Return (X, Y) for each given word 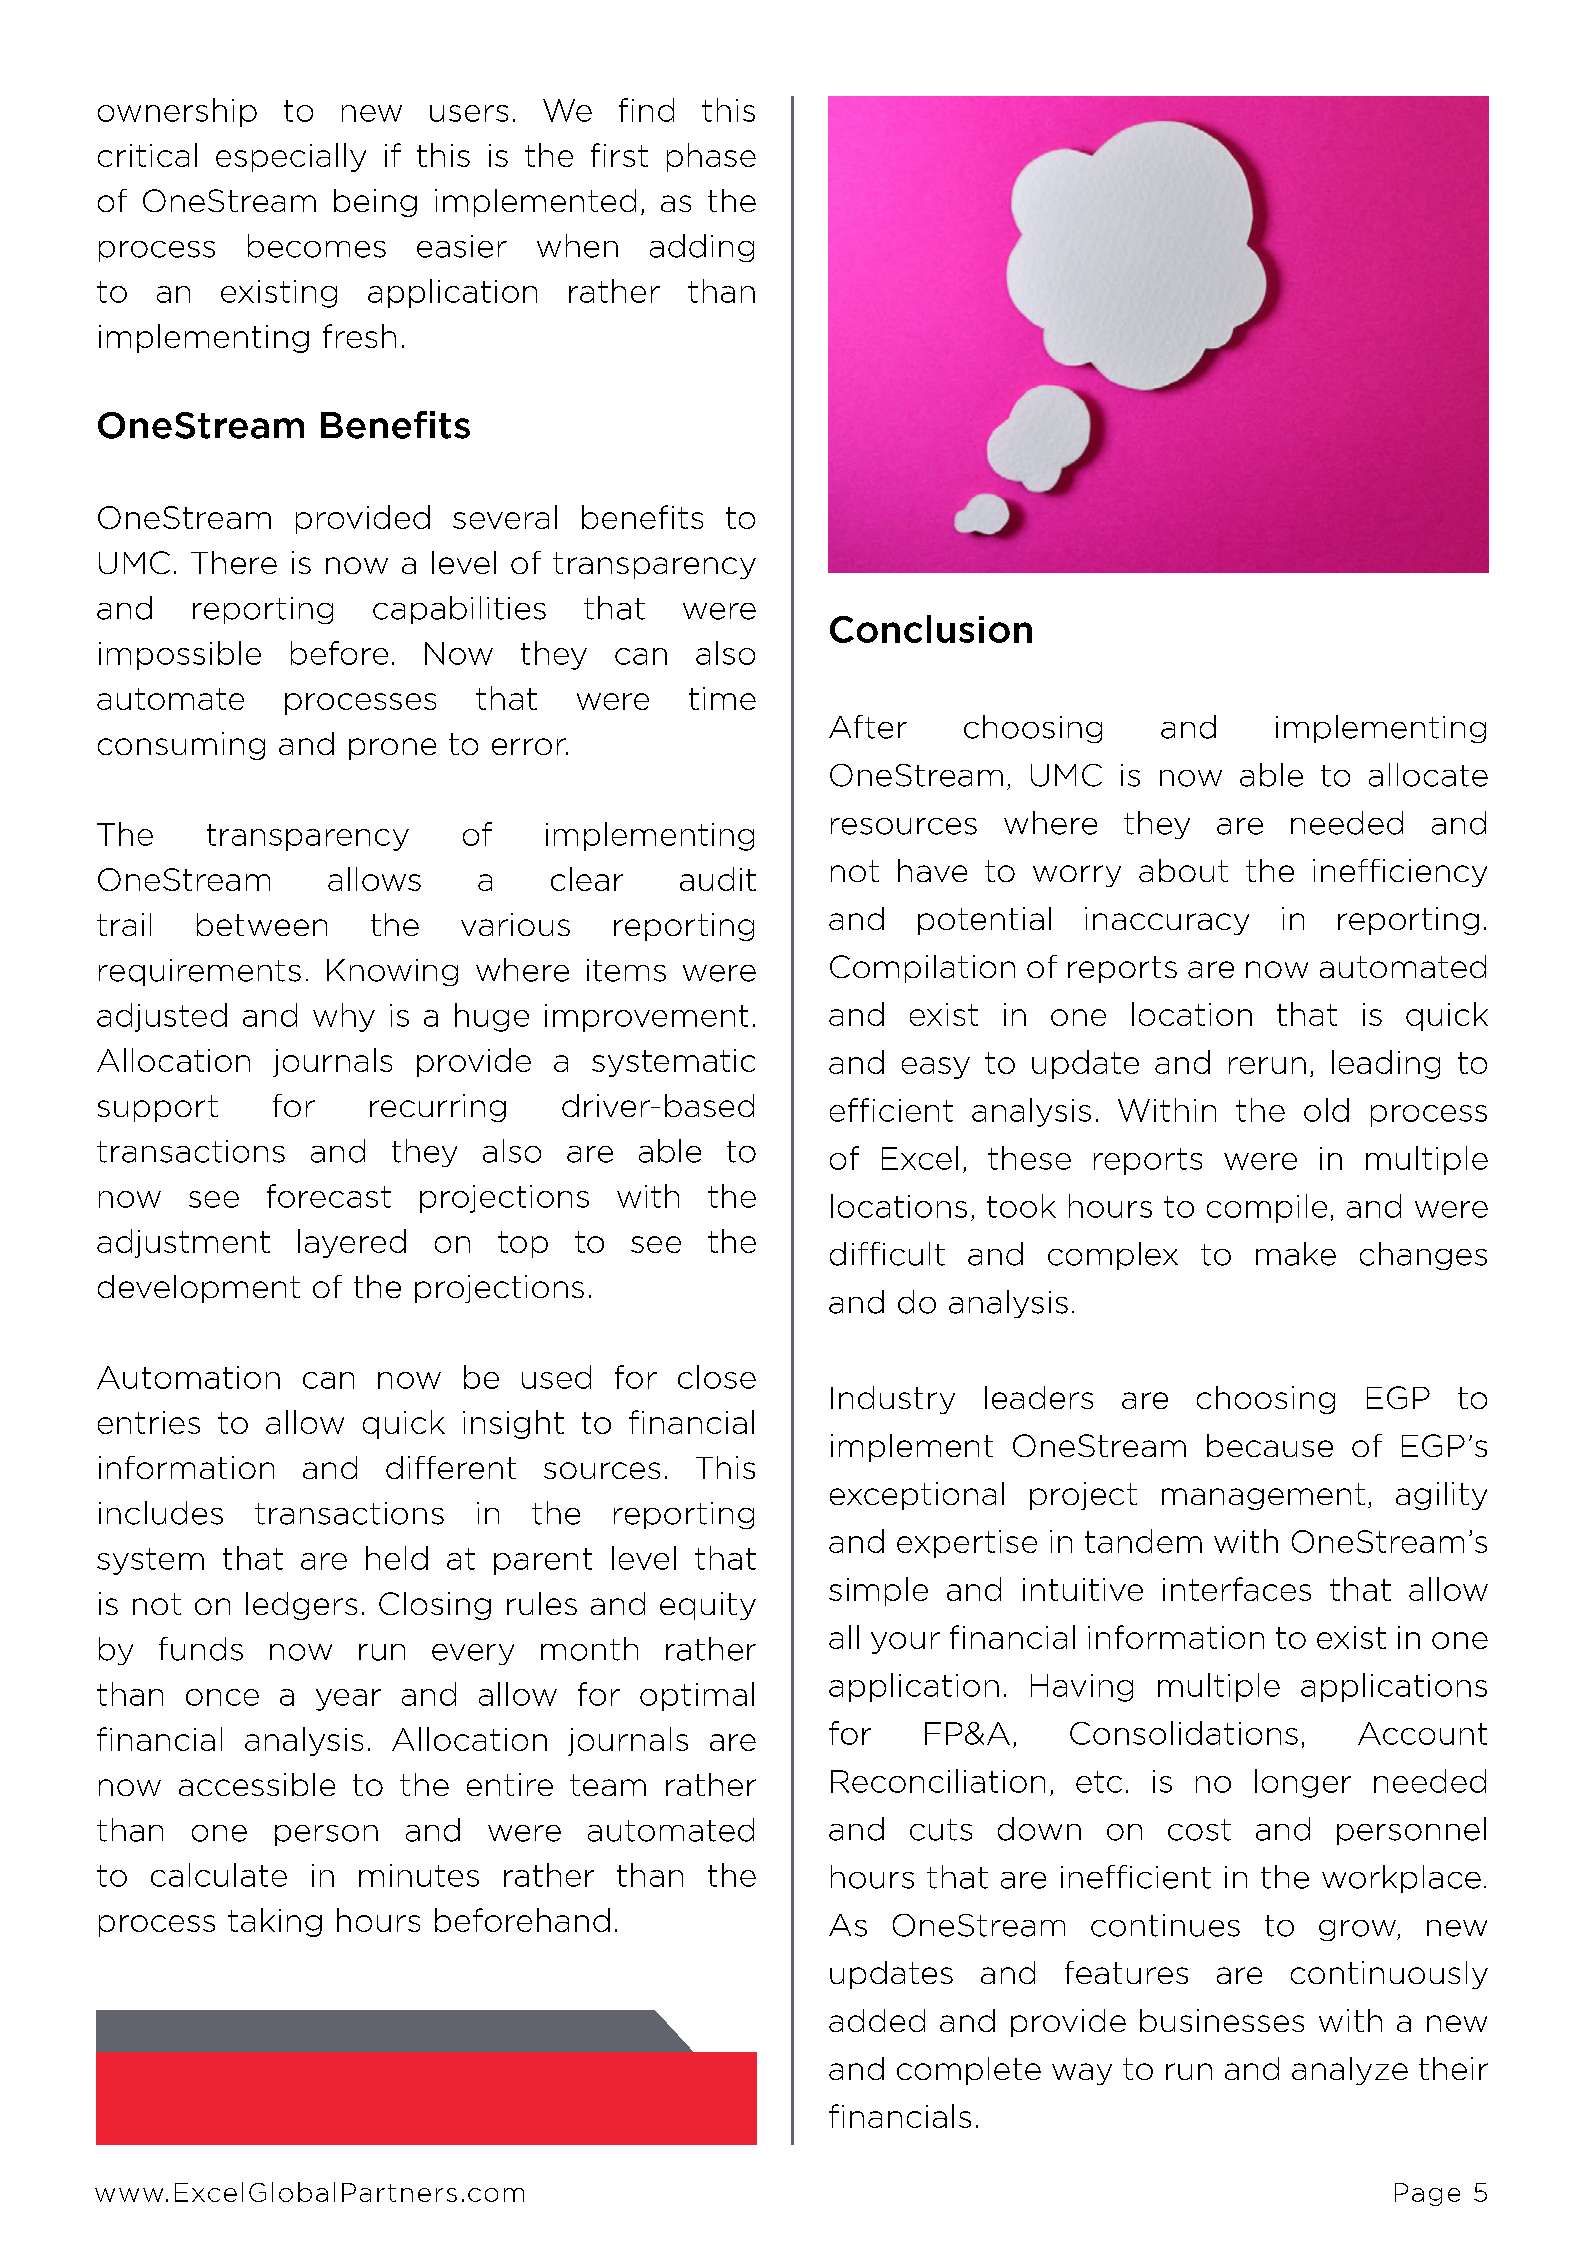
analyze (1350, 2071)
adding (702, 248)
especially (291, 157)
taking (275, 1922)
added (877, 2020)
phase (711, 157)
